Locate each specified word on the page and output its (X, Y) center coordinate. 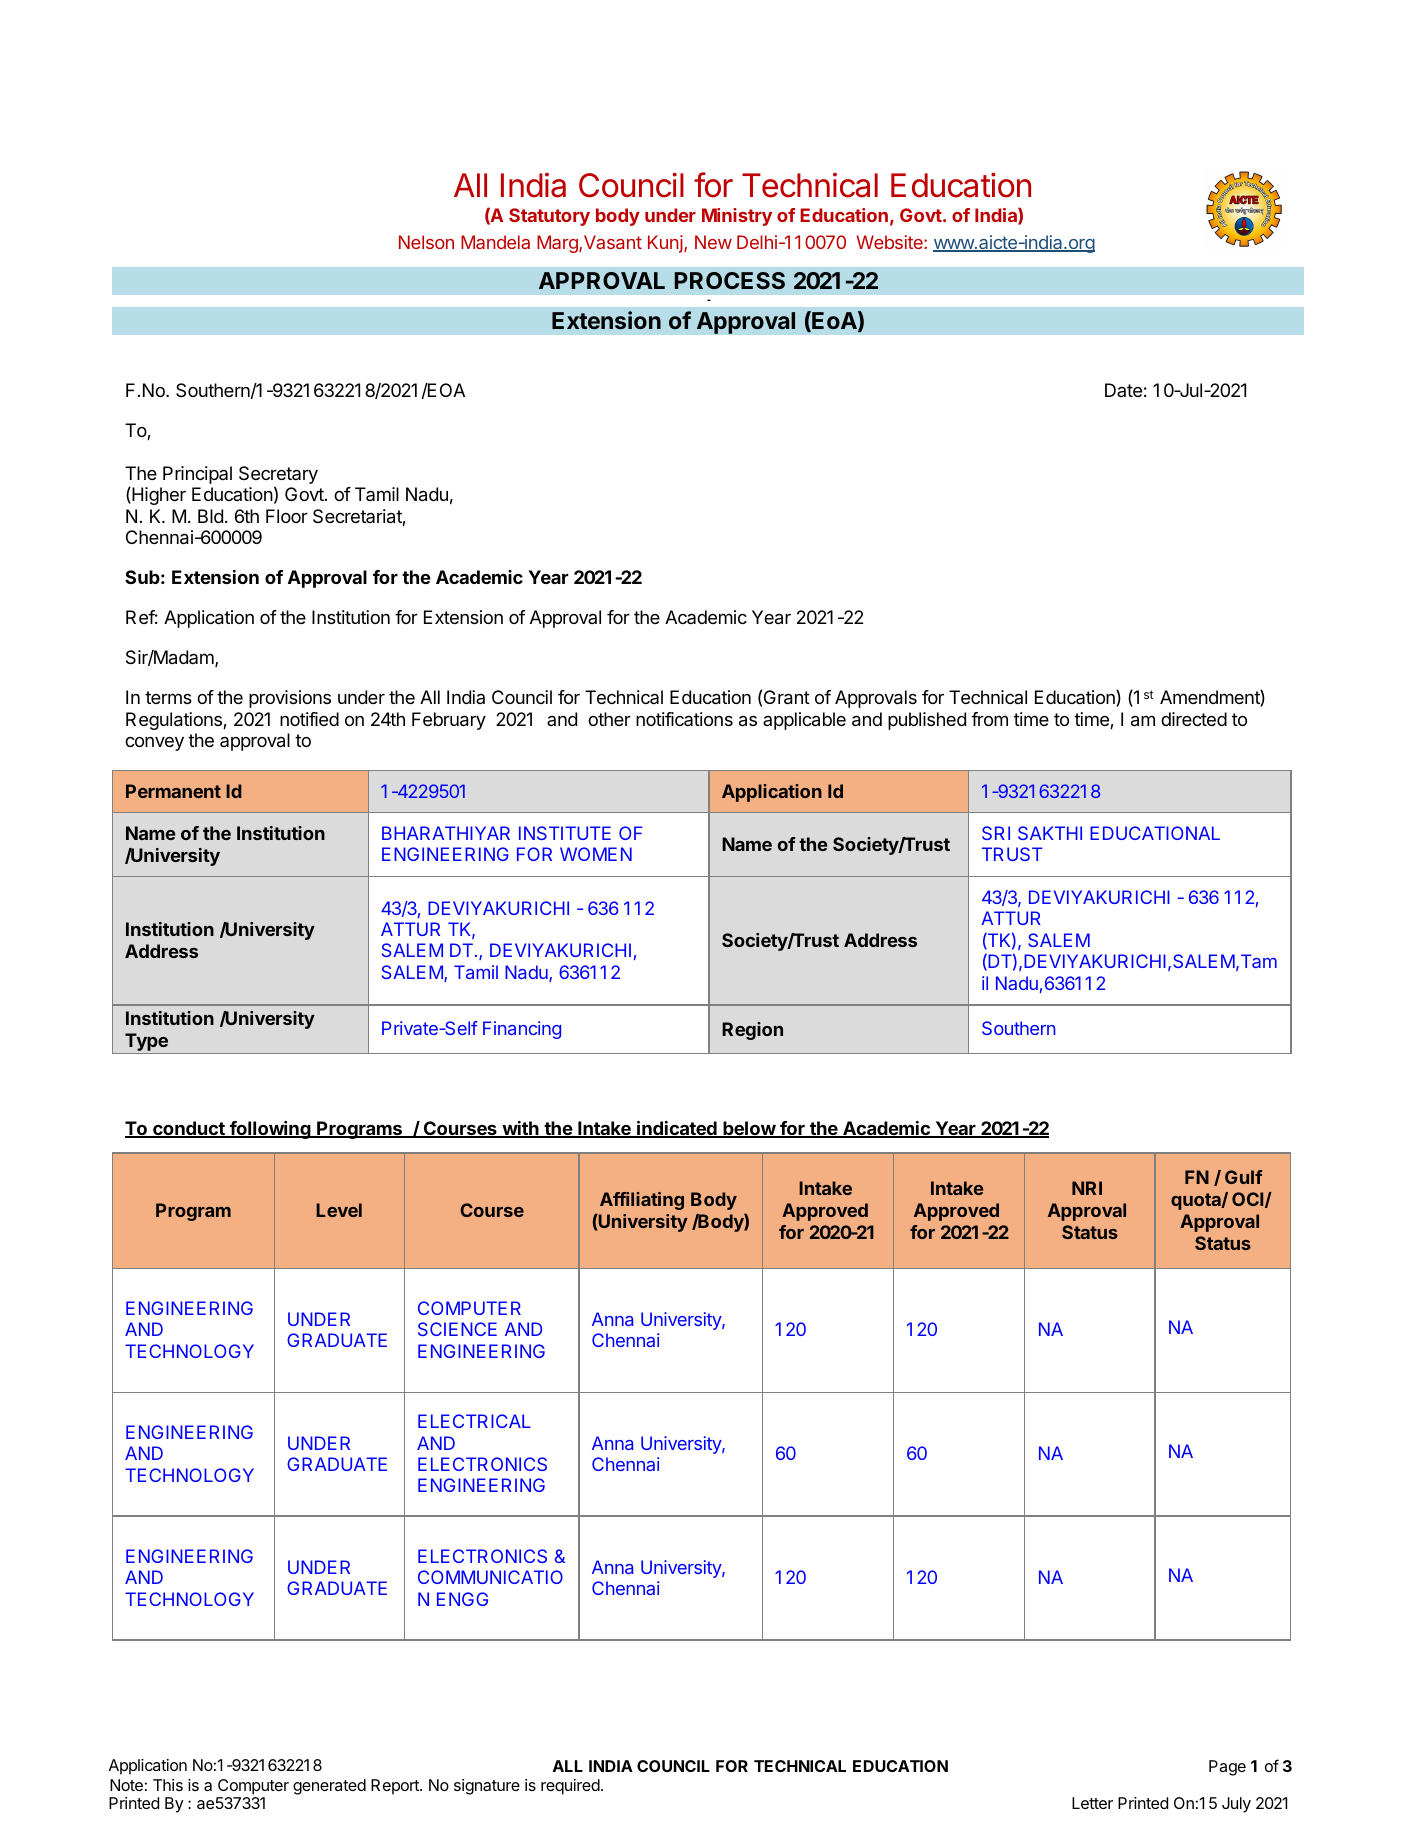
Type (146, 1043)
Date (1123, 390)
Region (752, 1031)
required (570, 1787)
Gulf (1244, 1177)
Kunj (666, 244)
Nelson (426, 242)
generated (329, 1787)
